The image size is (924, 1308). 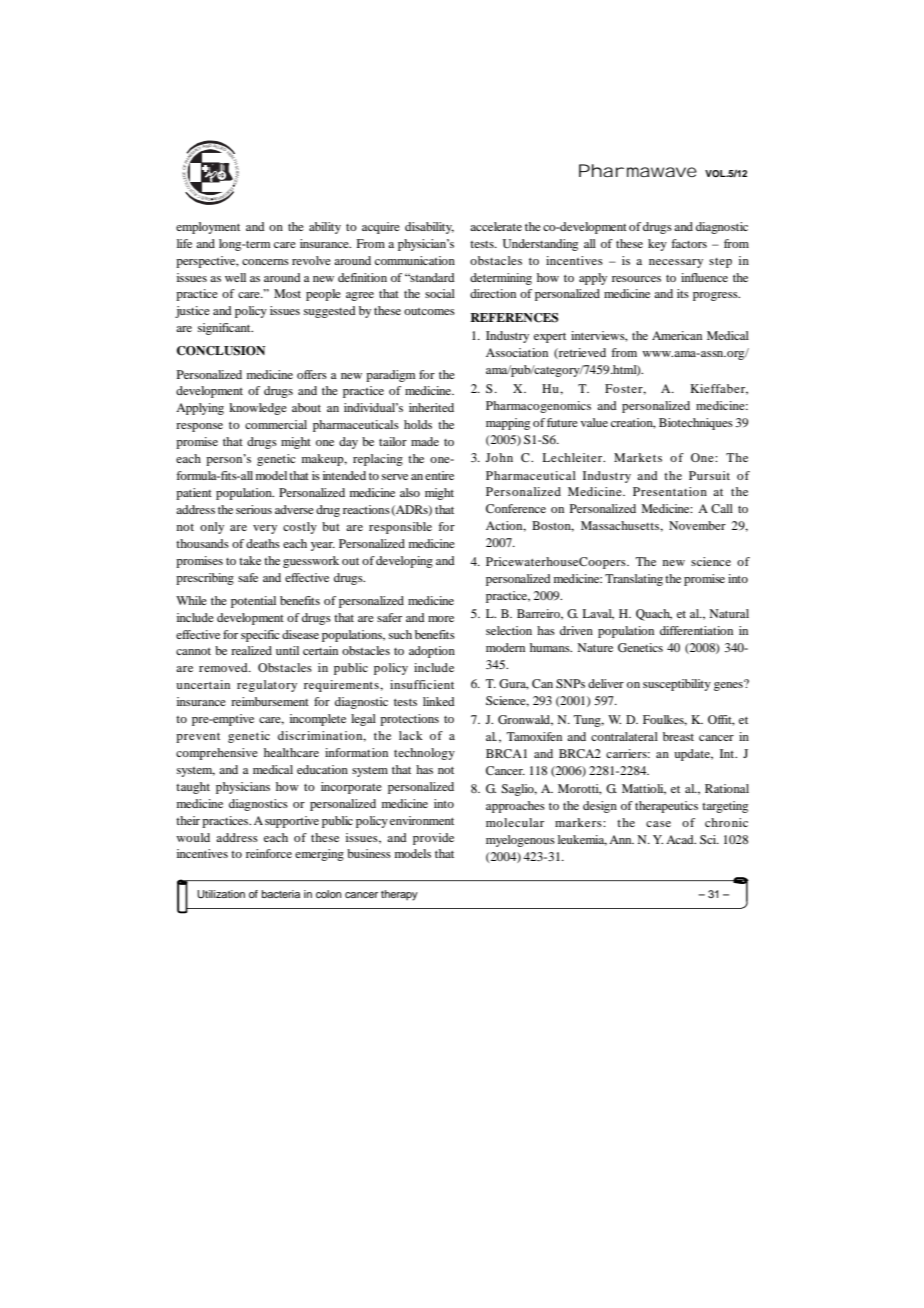 What do you see at coordinates (415, 260) in the image?
I see `communication` at bounding box center [415, 260].
